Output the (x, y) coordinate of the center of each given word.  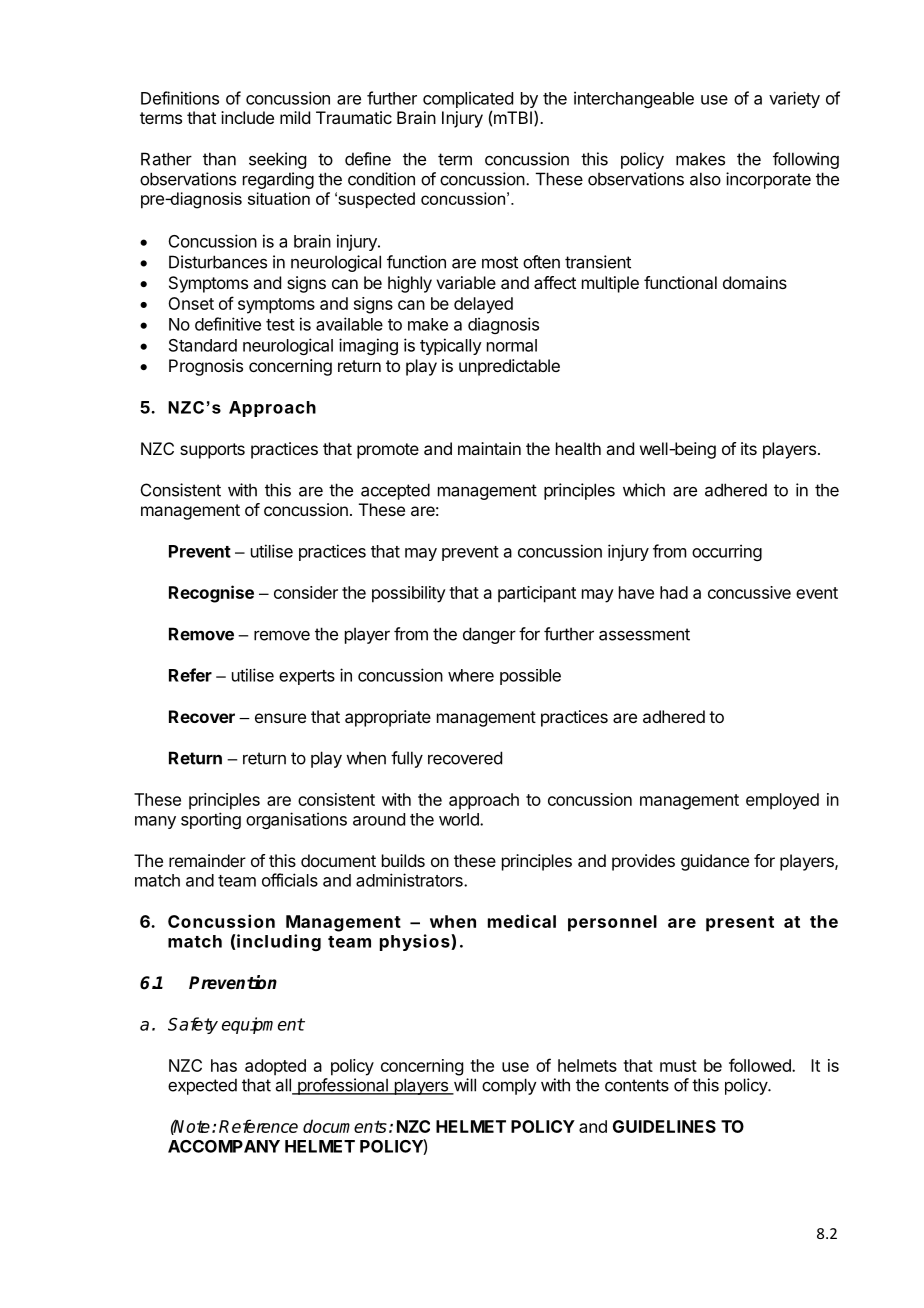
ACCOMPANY (224, 1146)
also (705, 179)
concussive (749, 592)
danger (489, 635)
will (463, 1086)
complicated (468, 99)
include (247, 117)
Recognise (211, 594)
